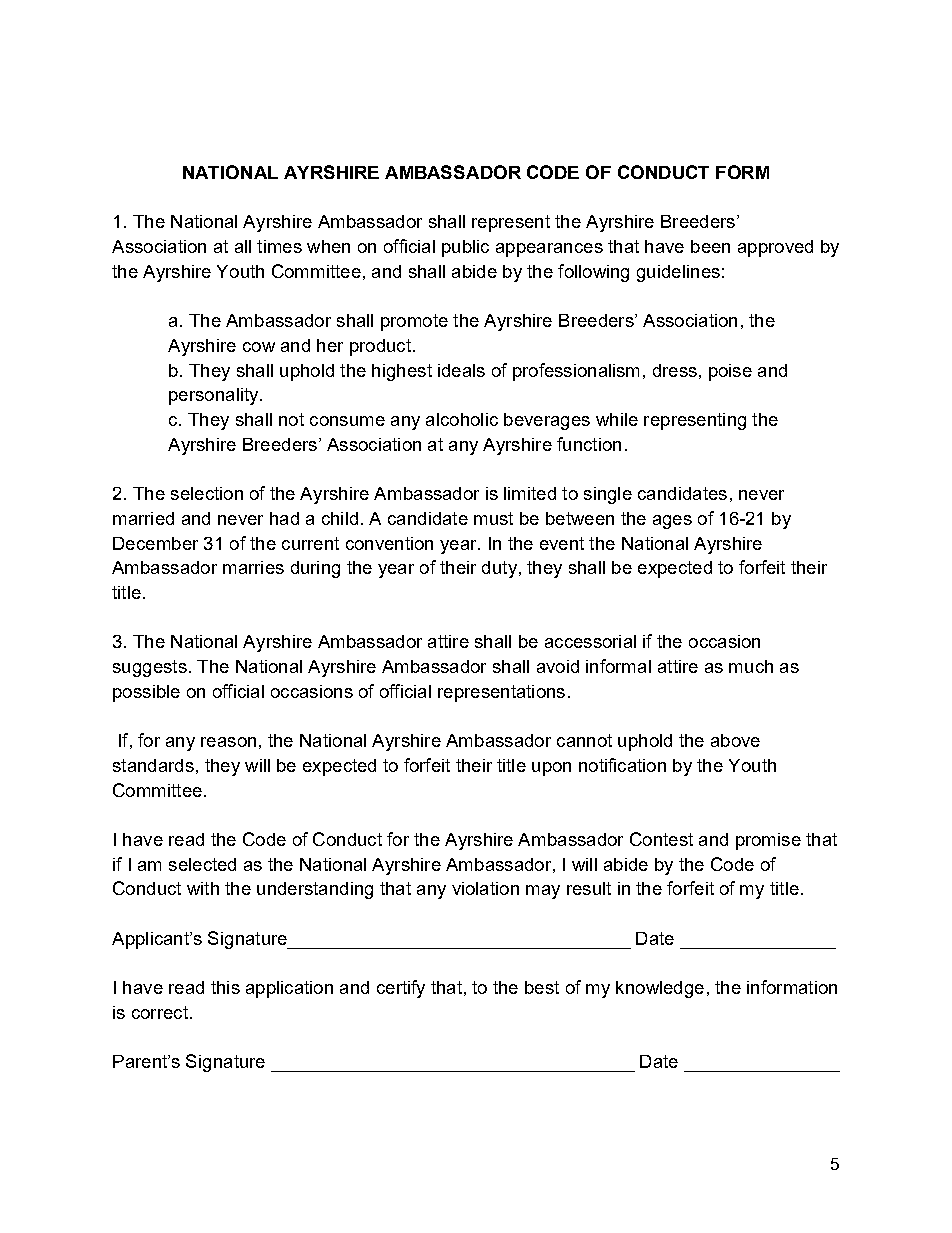 This screenshot has width=952, height=1233. I want to click on public, so click(465, 248).
